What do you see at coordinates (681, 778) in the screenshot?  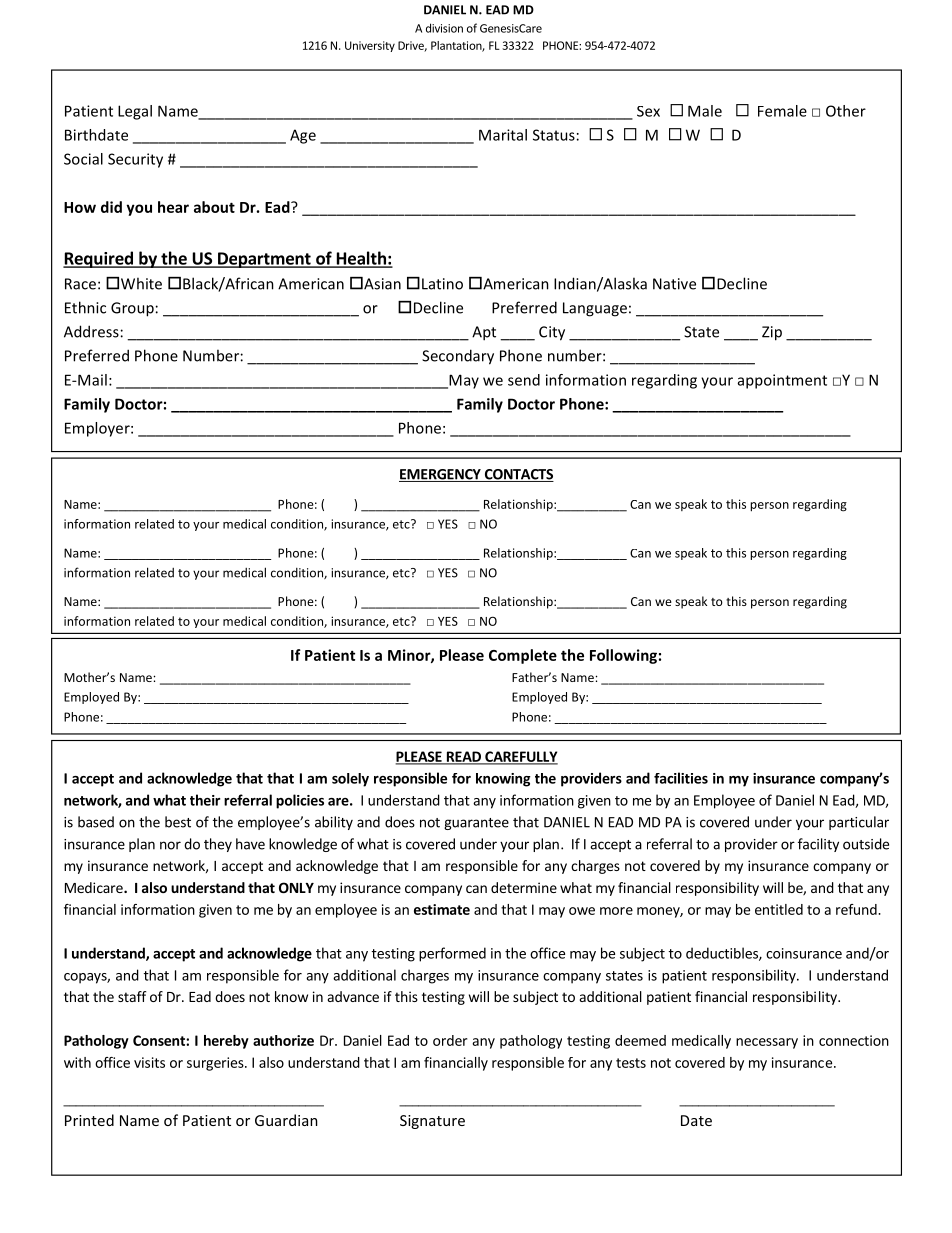 I see `facilities` at bounding box center [681, 778].
